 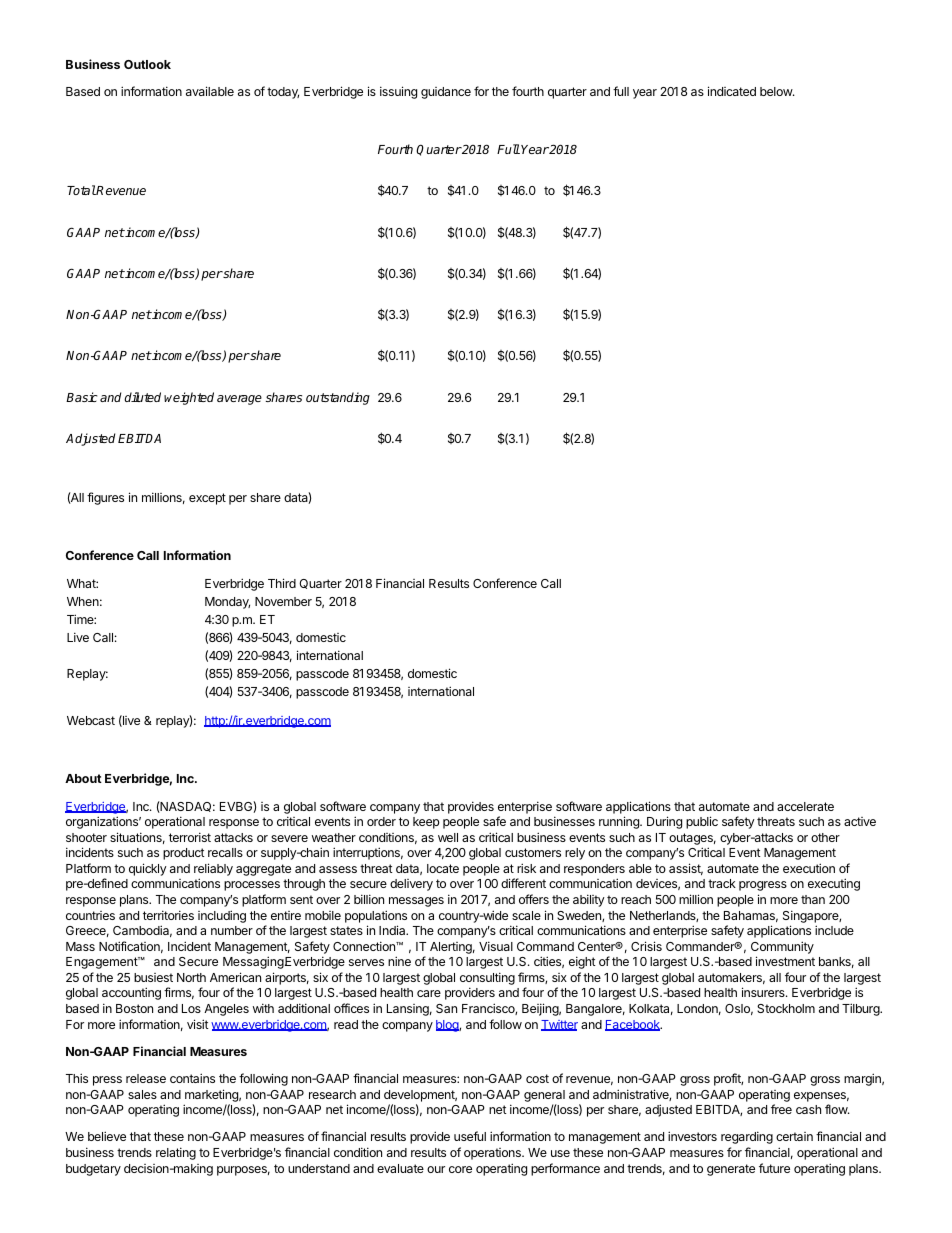 What do you see at coordinates (338, 398) in the screenshot?
I see `outstanding` at bounding box center [338, 398].
